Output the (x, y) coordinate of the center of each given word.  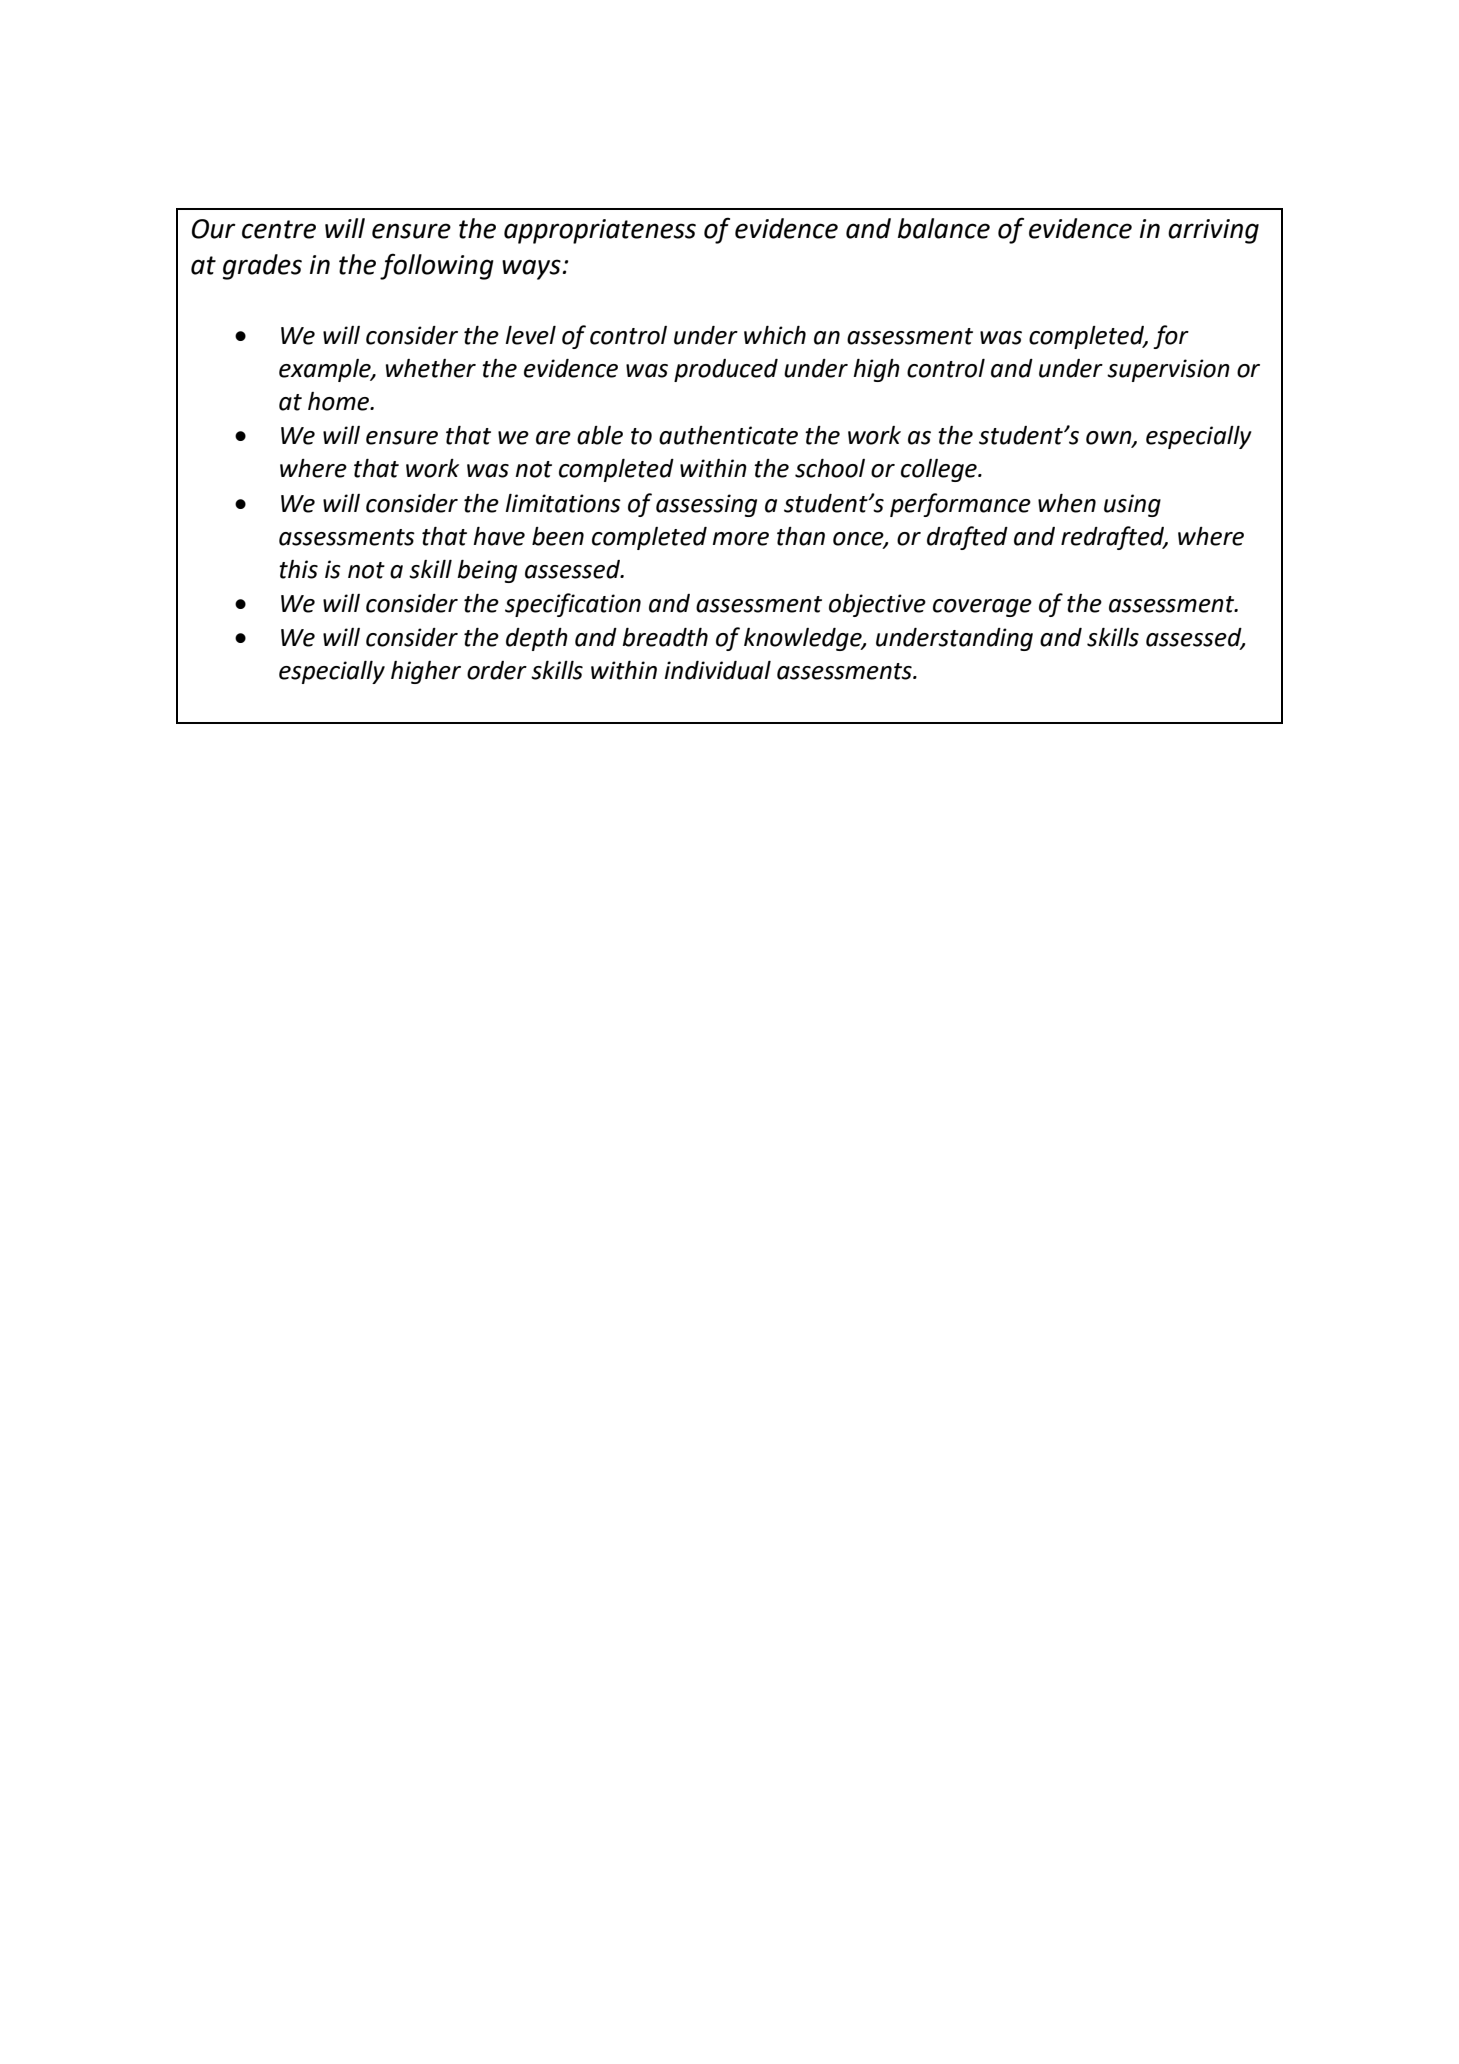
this (298, 569)
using (1132, 505)
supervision (1168, 370)
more (740, 539)
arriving (1213, 231)
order (497, 670)
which (775, 335)
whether (431, 368)
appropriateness (600, 231)
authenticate (728, 435)
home (339, 401)
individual (717, 670)
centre (279, 229)
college (940, 470)
